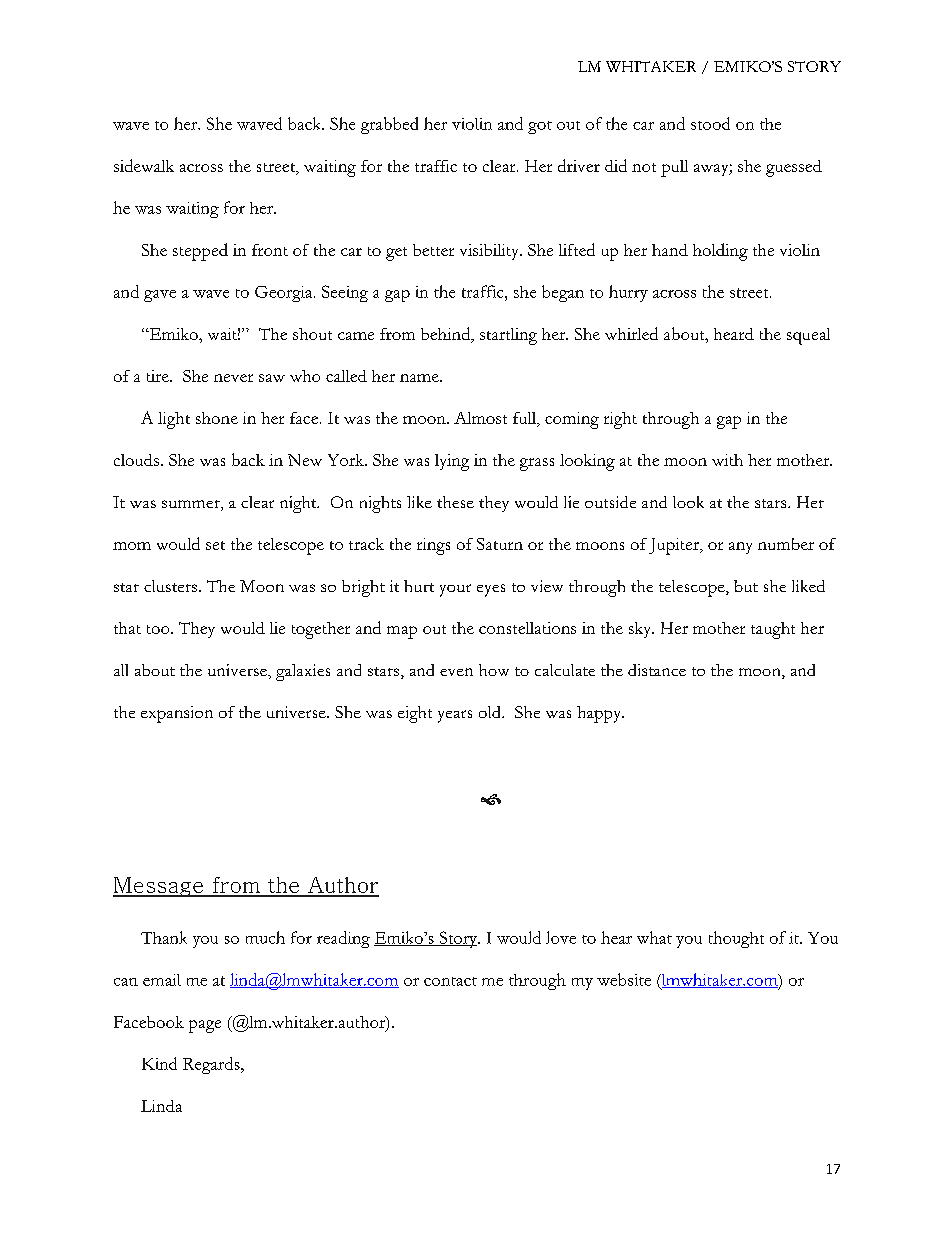 The width and height of the image is (952, 1233). What do you see at coordinates (200, 252) in the image?
I see `stepped` at bounding box center [200, 252].
